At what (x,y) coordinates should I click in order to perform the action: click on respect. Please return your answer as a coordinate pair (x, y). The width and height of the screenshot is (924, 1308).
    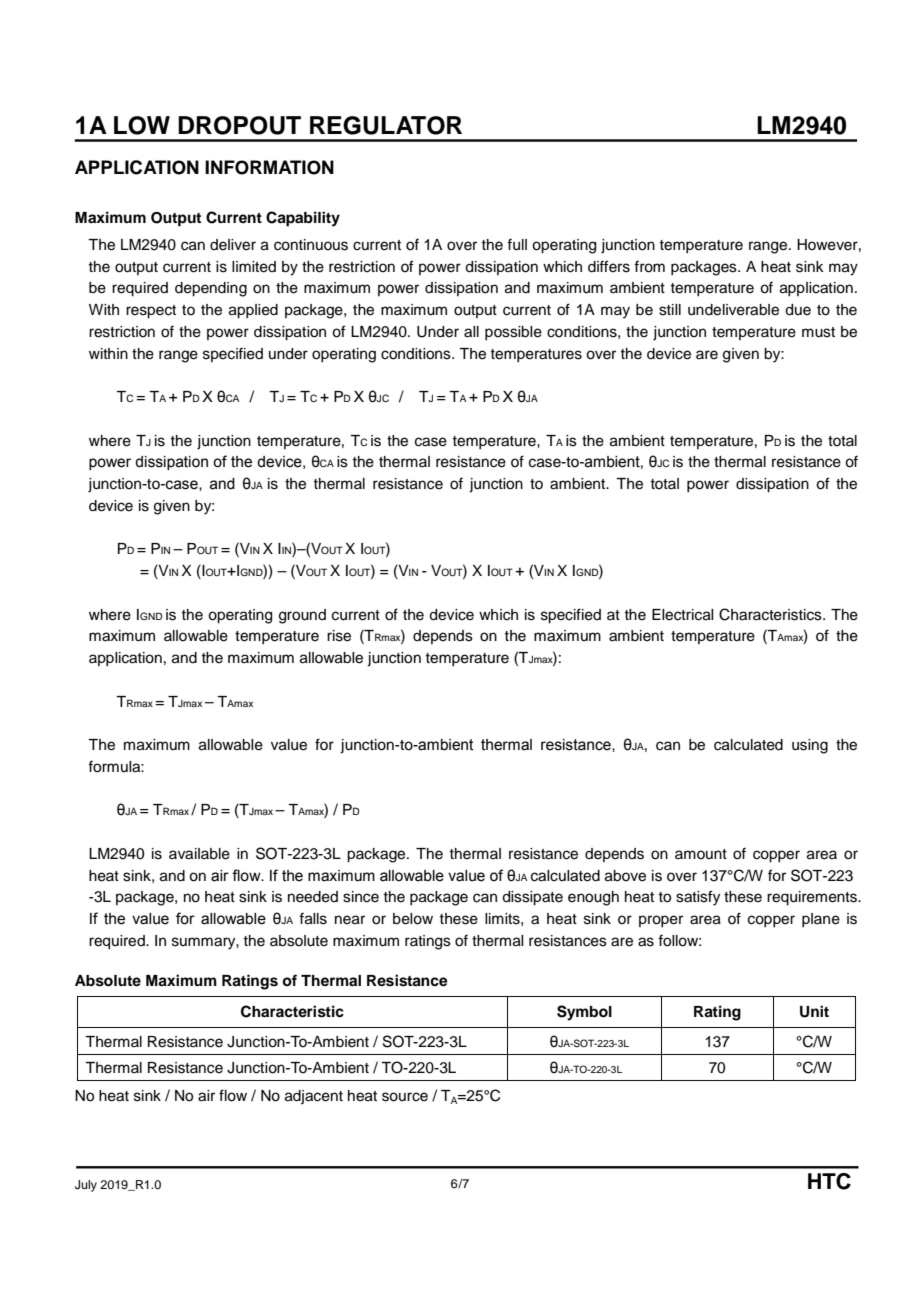
    Looking at the image, I should click on (151, 312).
